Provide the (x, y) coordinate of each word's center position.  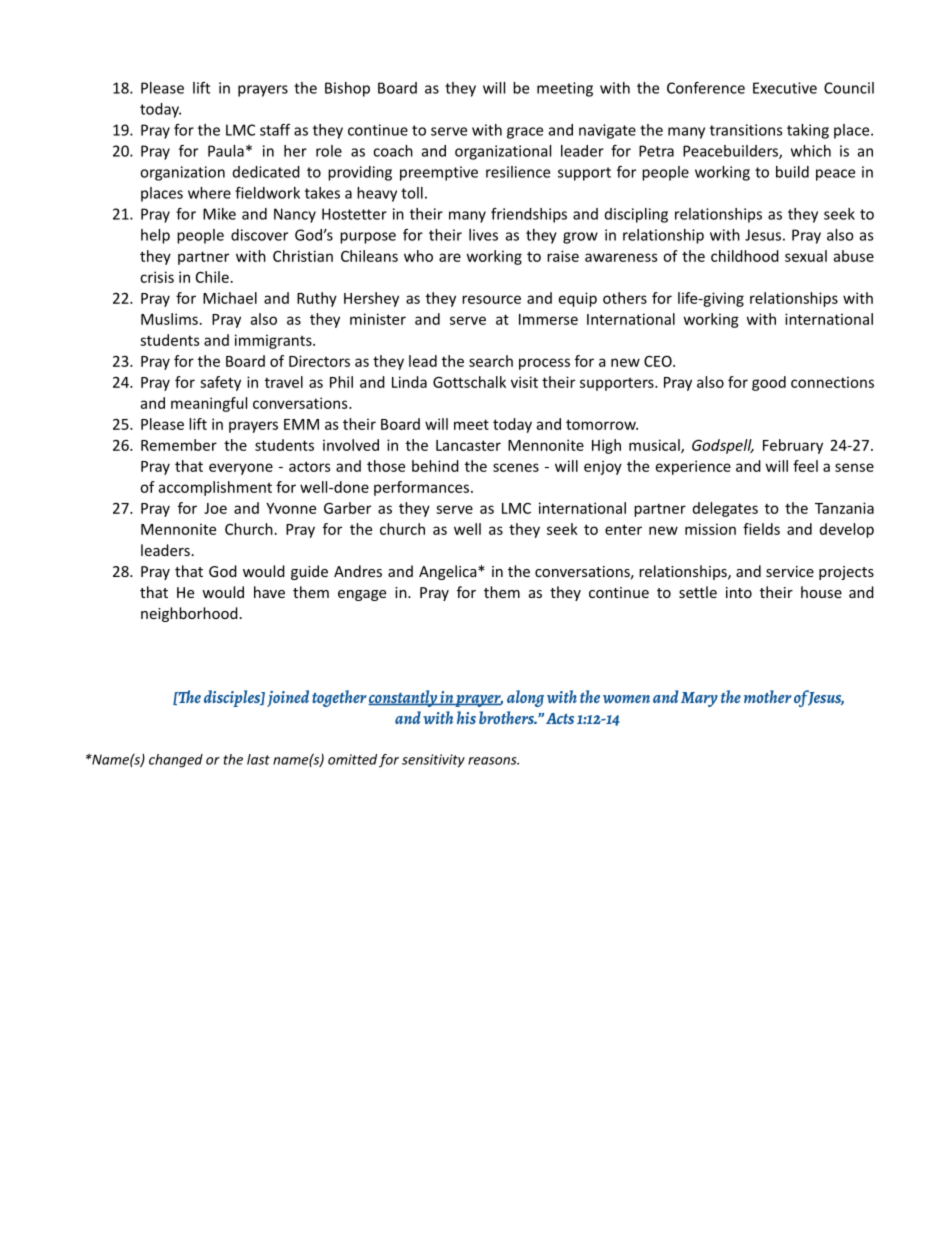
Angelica (449, 572)
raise (563, 256)
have (269, 592)
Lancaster (468, 445)
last (258, 759)
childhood (745, 256)
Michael (230, 298)
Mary (699, 699)
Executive (785, 88)
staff (275, 130)
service (790, 571)
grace (525, 133)
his (466, 717)
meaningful (209, 404)
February (793, 446)
